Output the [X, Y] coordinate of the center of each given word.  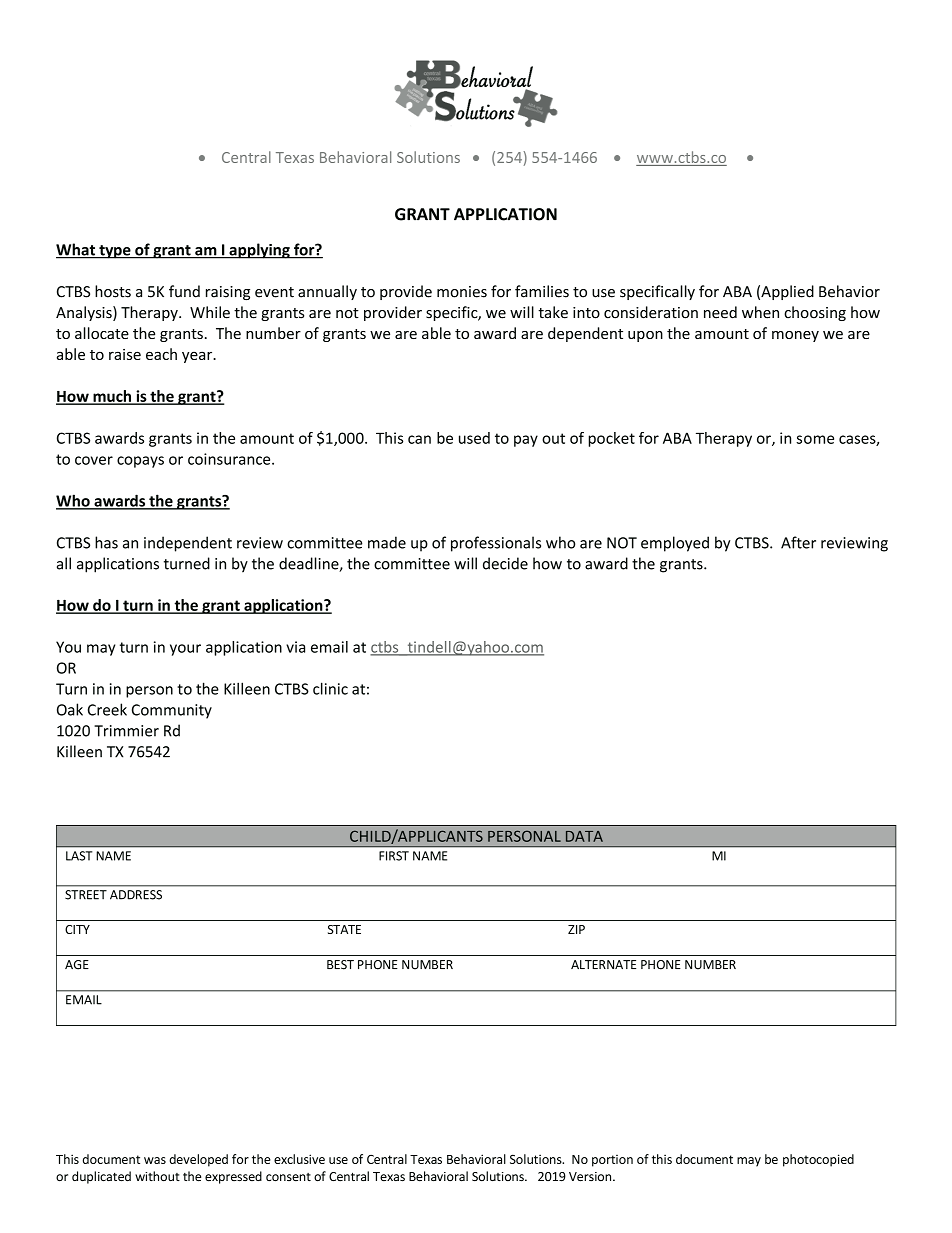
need [720, 312]
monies [462, 292]
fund [184, 291]
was [155, 1160]
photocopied [818, 1160]
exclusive [299, 1159]
